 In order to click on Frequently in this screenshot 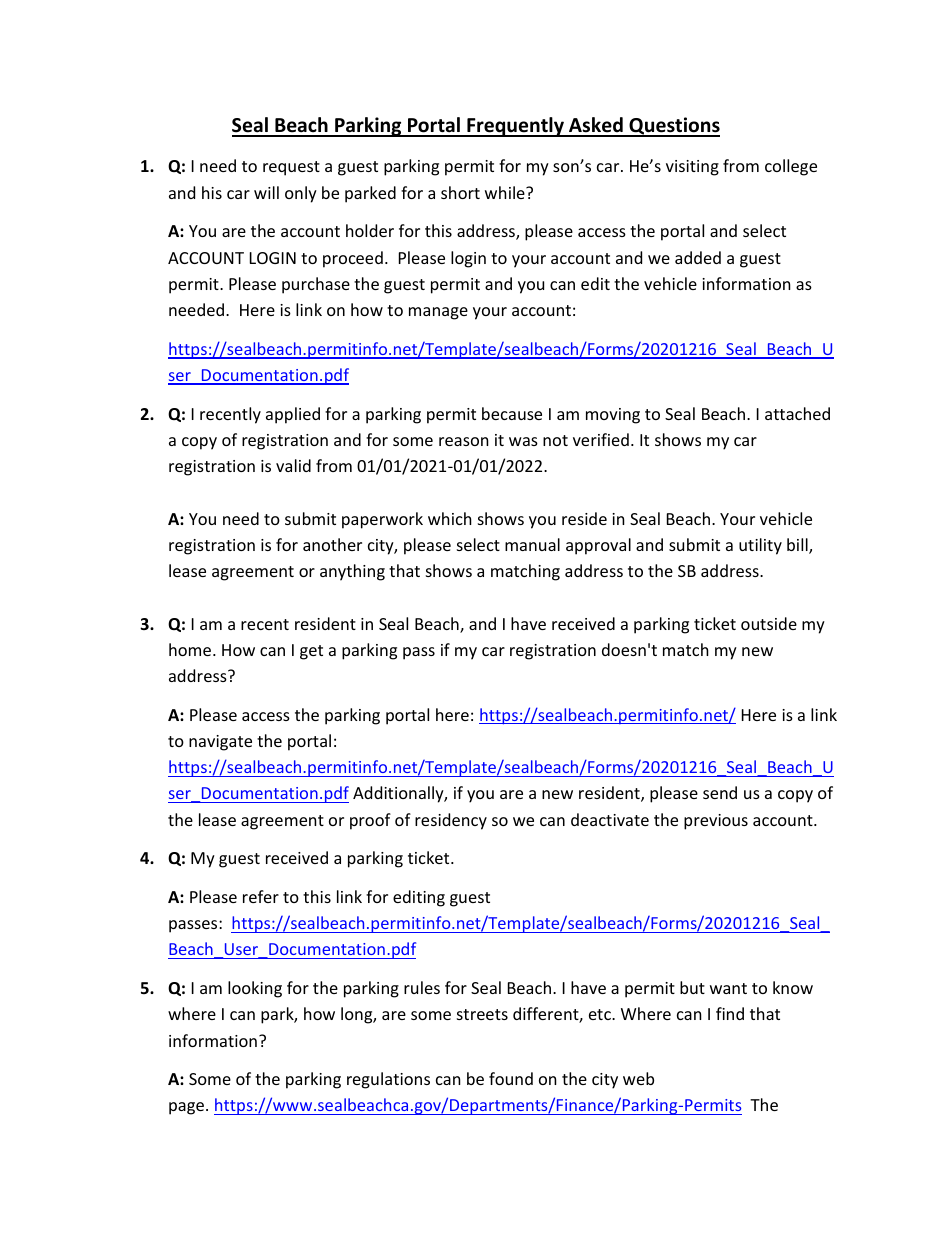, I will do `click(515, 127)`.
